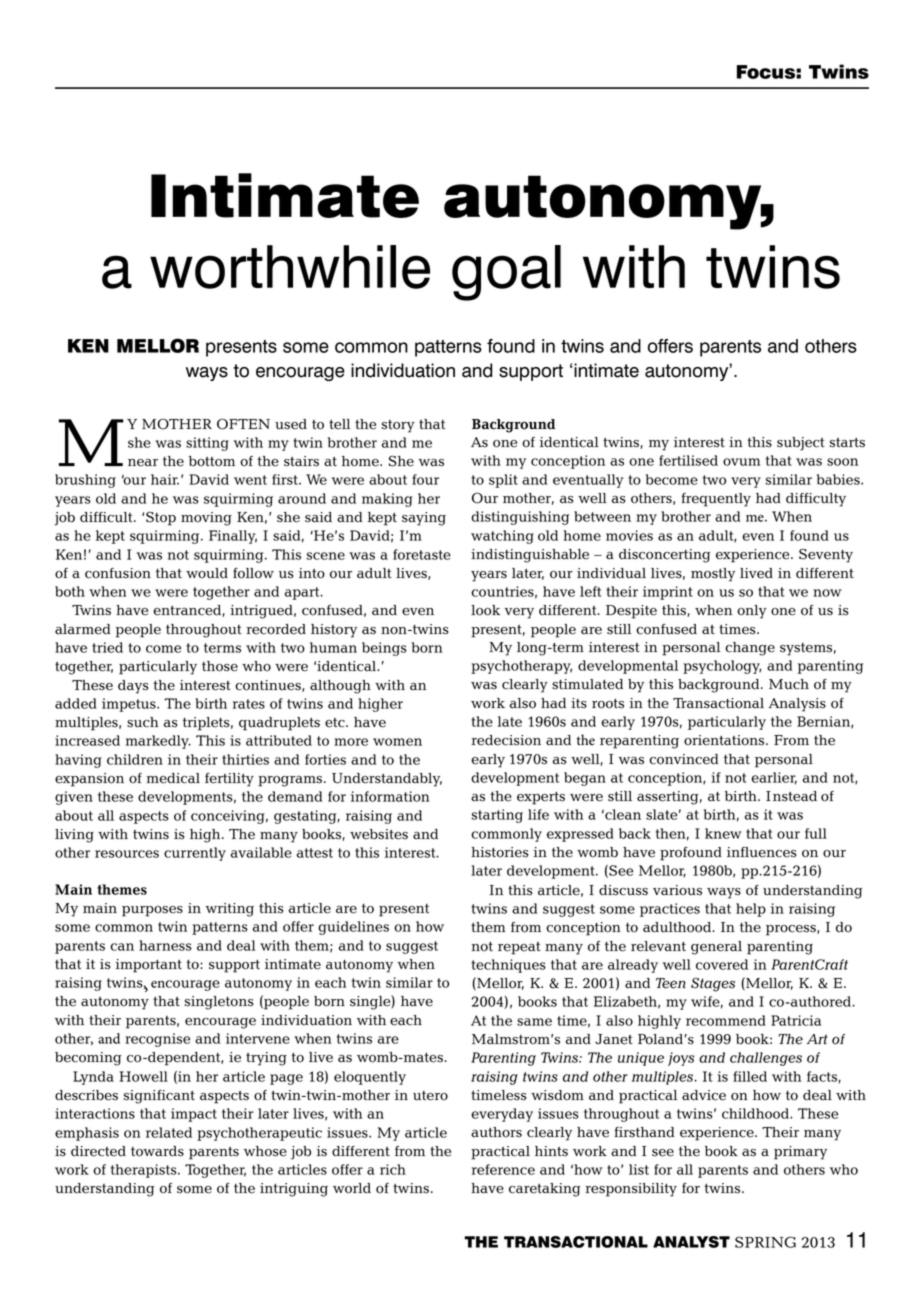 The width and height of the page is (924, 1308). What do you see at coordinates (801, 444) in the page?
I see `subject` at bounding box center [801, 444].
